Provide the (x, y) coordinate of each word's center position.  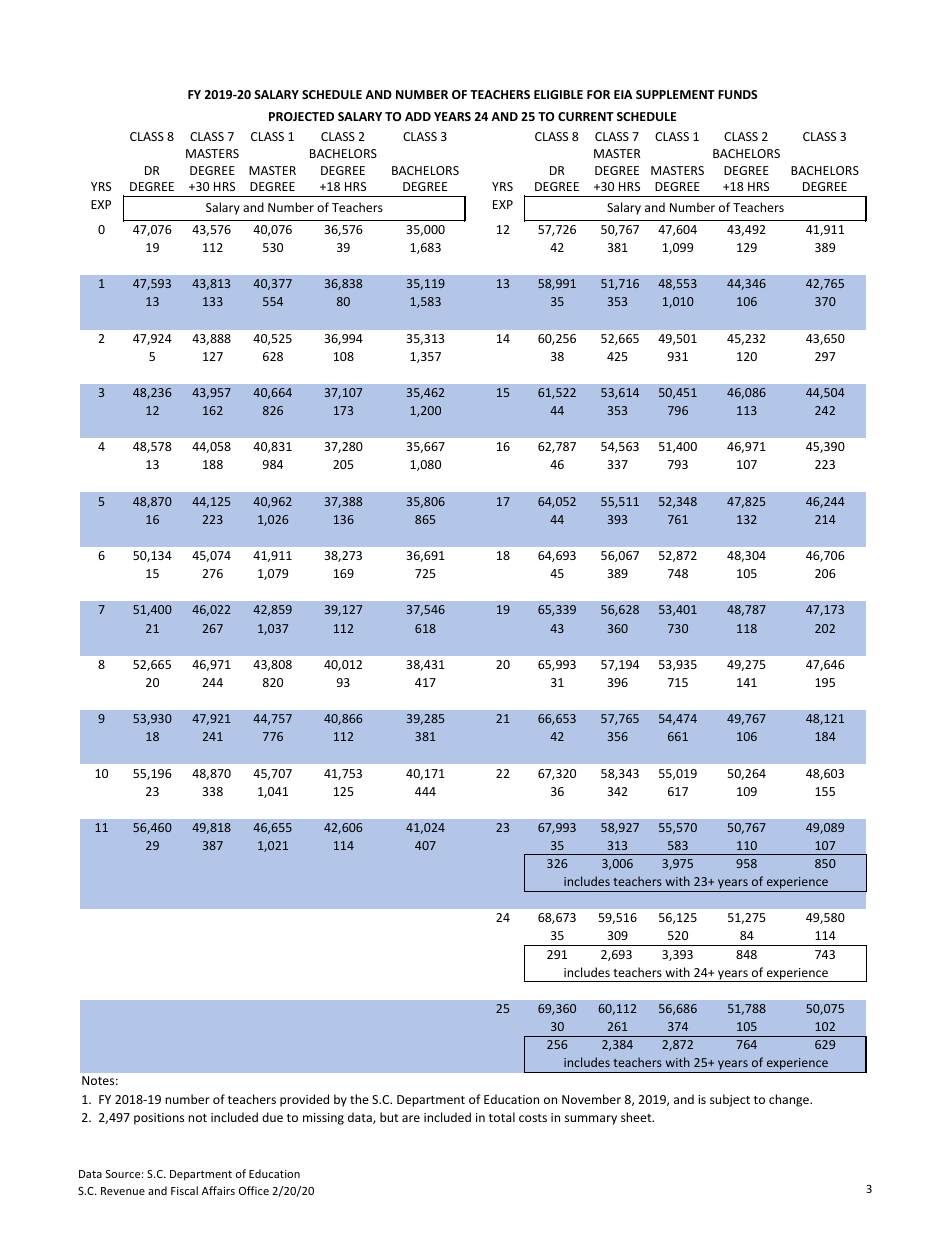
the (359, 1099)
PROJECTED (301, 116)
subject (730, 1100)
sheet (637, 1117)
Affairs (218, 1190)
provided (304, 1100)
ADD (418, 116)
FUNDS (737, 94)
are (411, 1118)
